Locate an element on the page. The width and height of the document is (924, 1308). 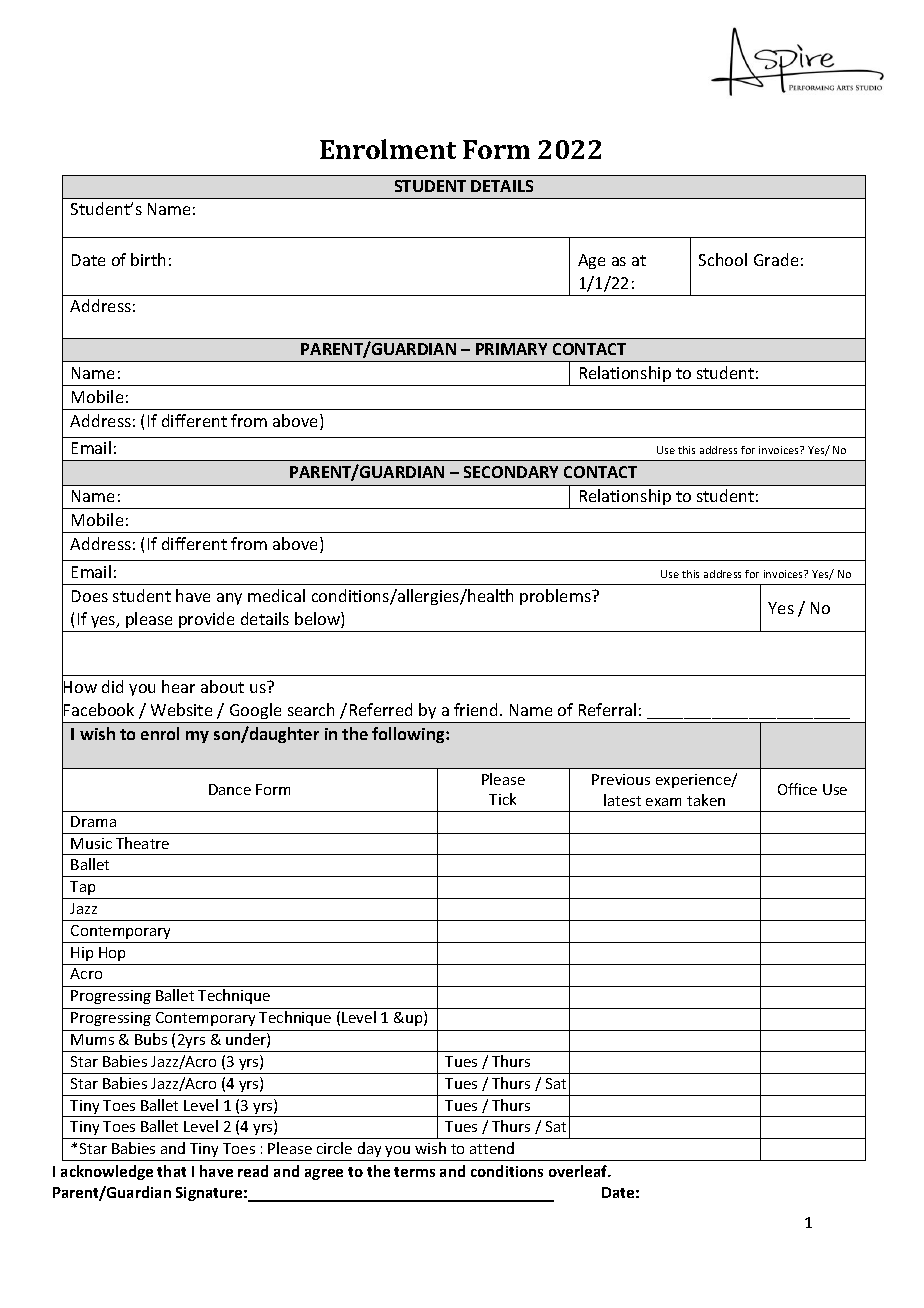
any is located at coordinates (229, 599).
